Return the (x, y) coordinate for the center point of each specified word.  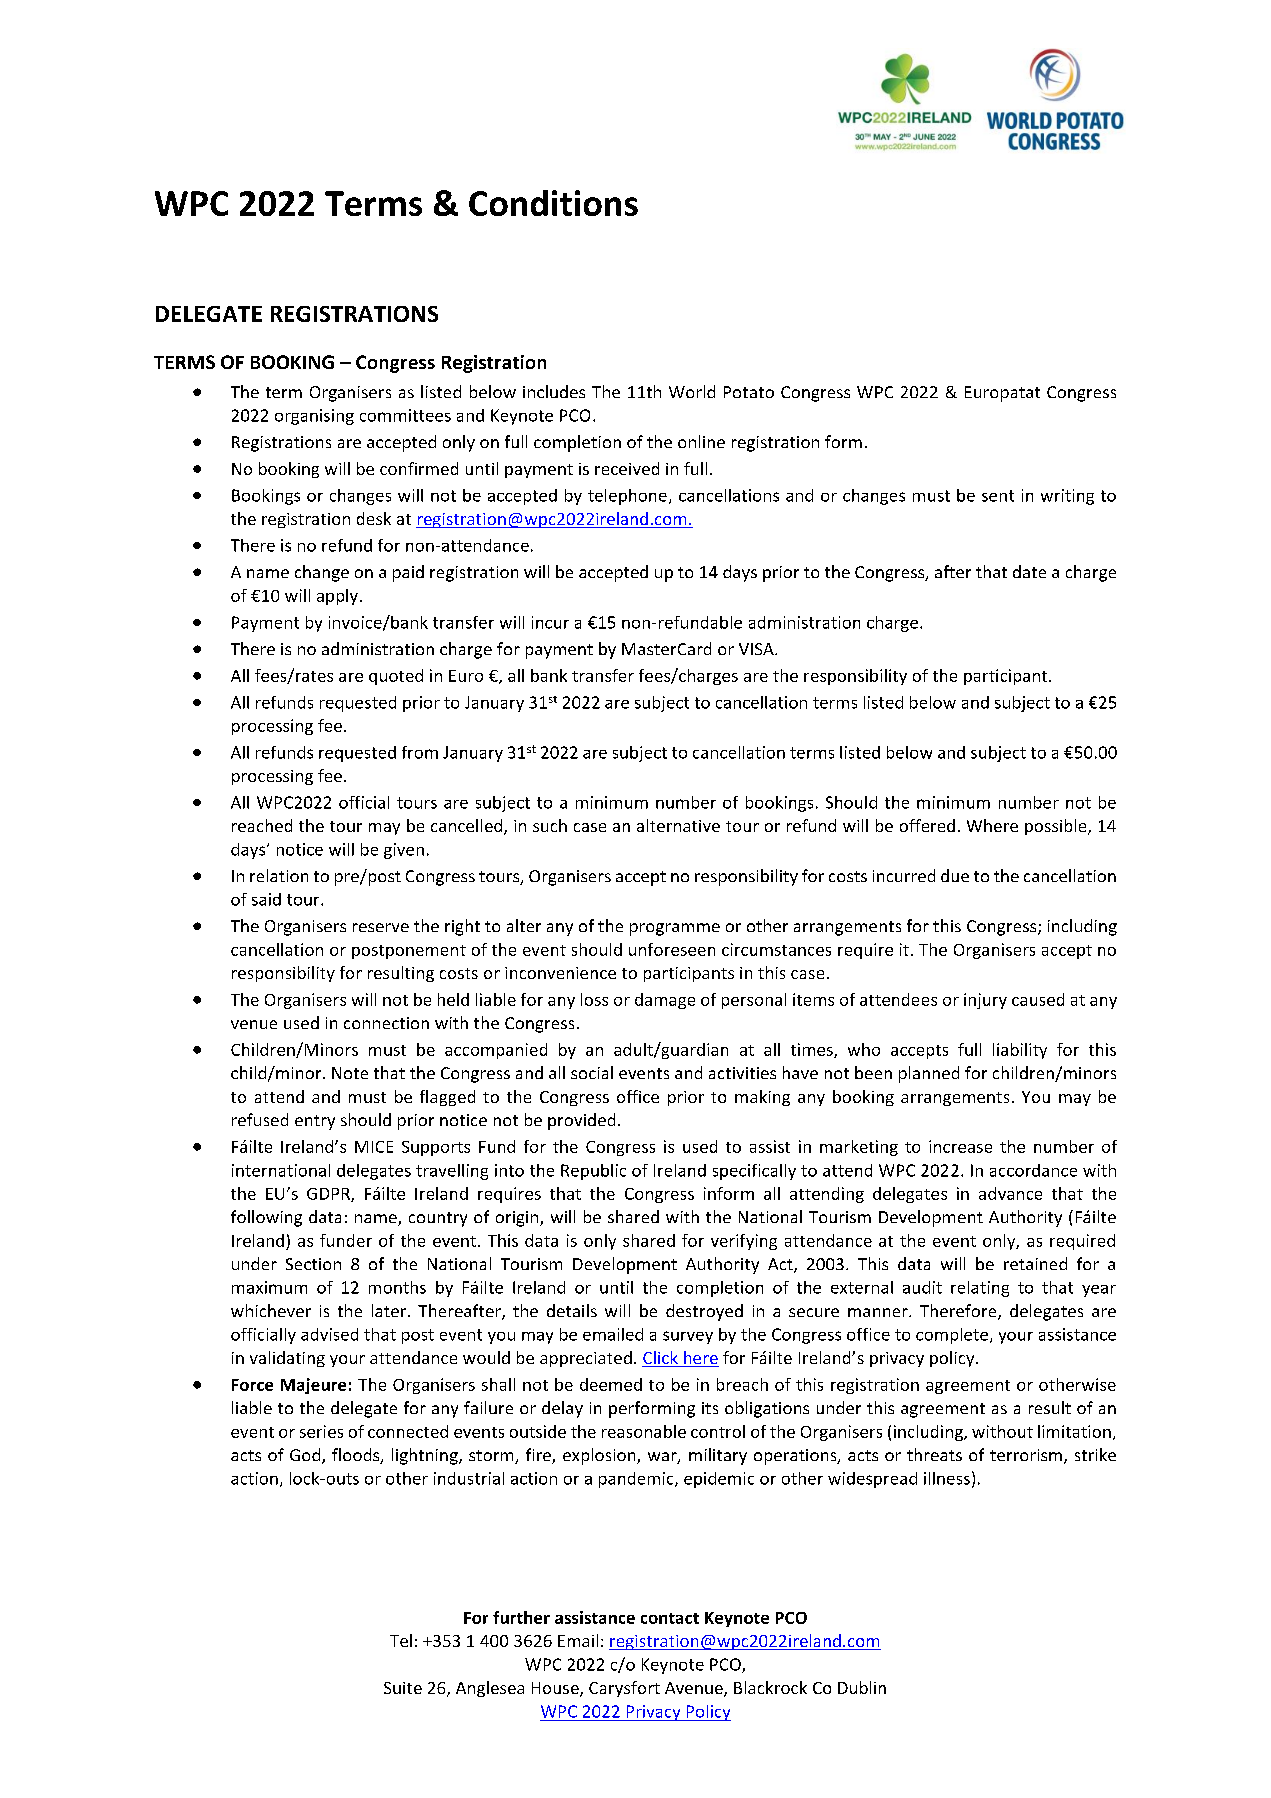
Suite (403, 1688)
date (1029, 571)
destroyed (704, 1312)
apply (337, 597)
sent (998, 496)
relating (980, 1289)
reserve (381, 927)
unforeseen (672, 949)
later (390, 1310)
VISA (757, 649)
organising (314, 417)
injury (985, 1001)
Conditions (553, 203)
